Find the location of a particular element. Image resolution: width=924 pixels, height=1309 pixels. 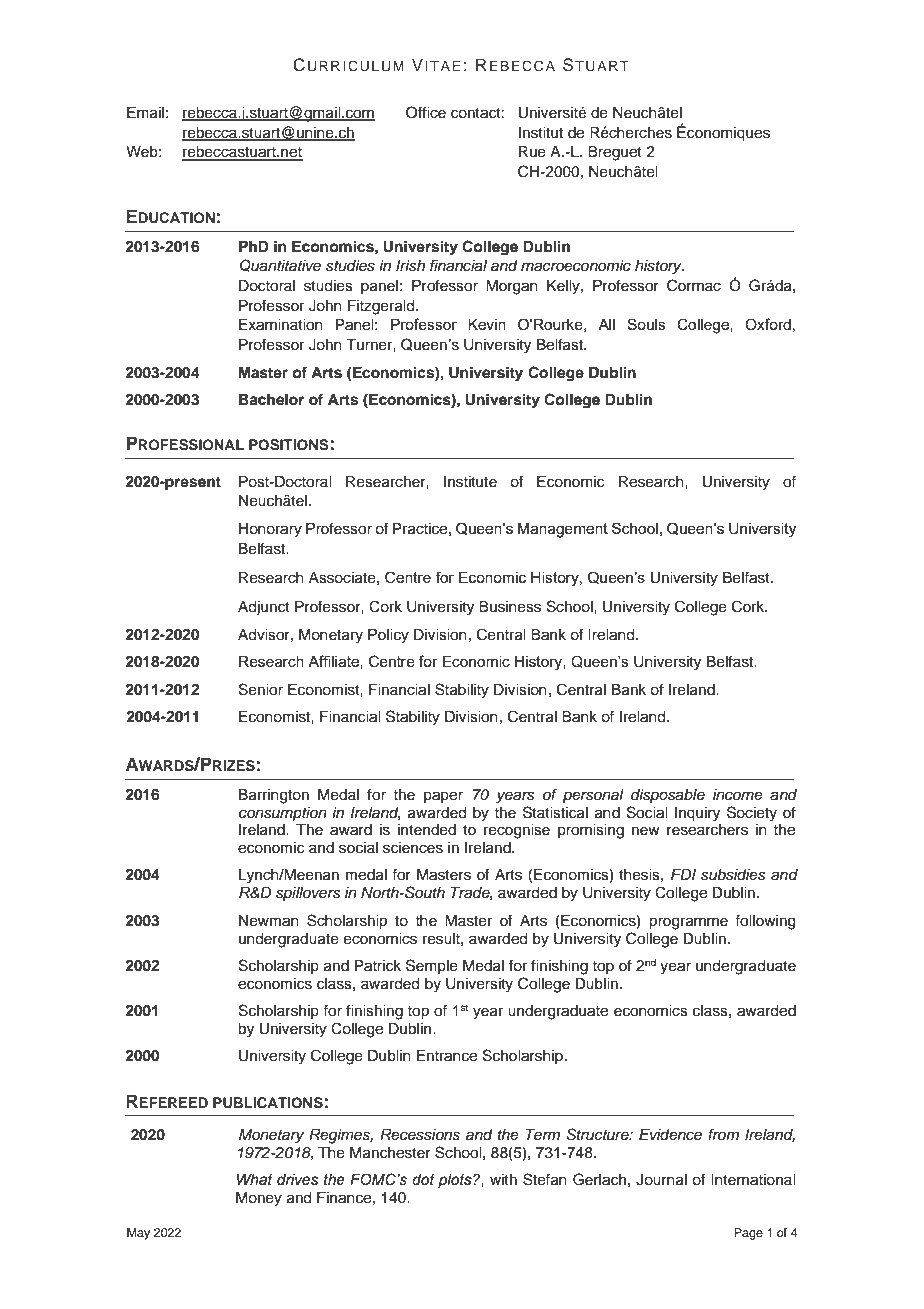

Office is located at coordinates (426, 112).
